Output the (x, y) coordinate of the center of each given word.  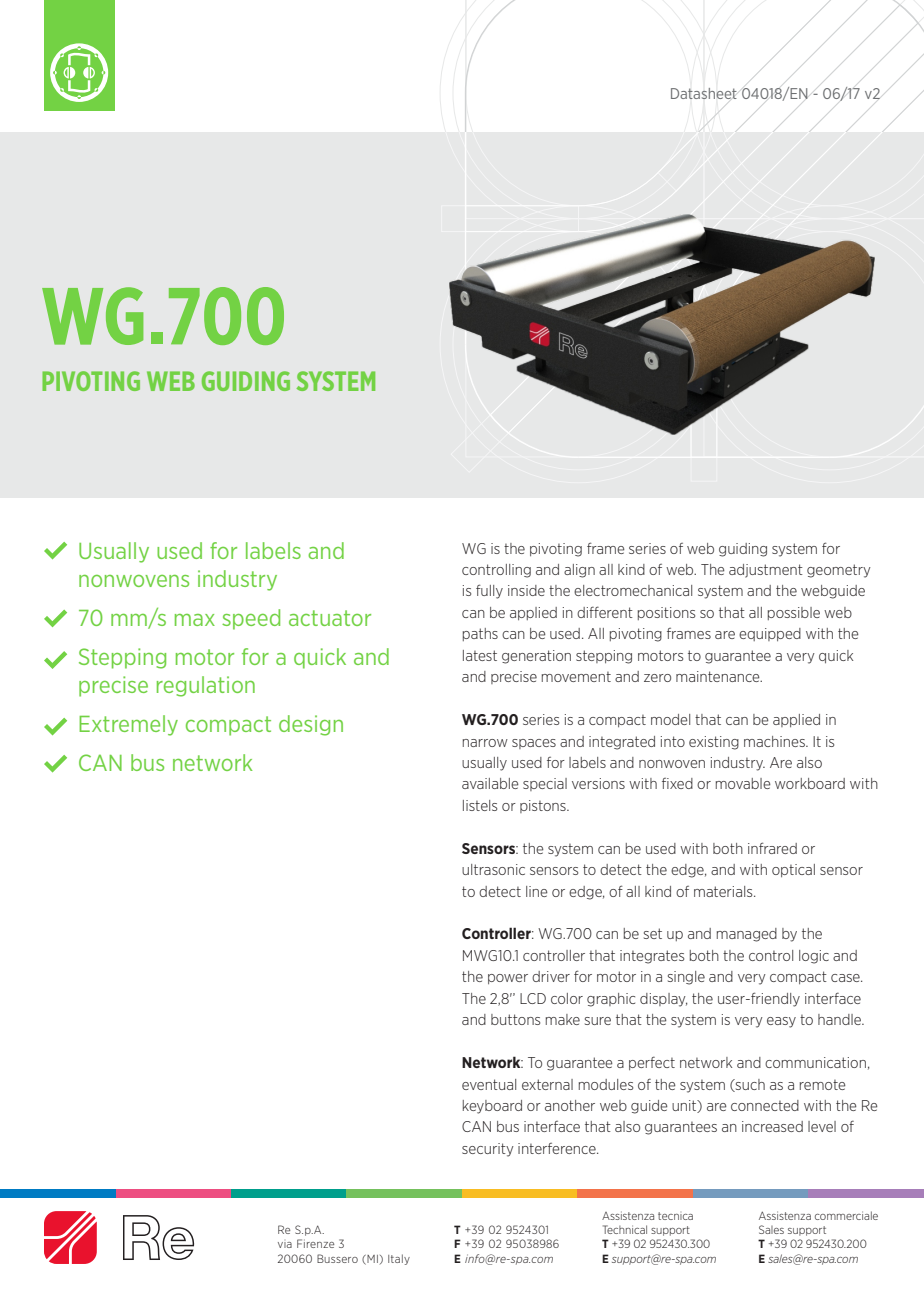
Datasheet (704, 93)
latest (480, 655)
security (488, 1150)
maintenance (719, 676)
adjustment (766, 571)
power (508, 979)
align (579, 571)
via (285, 1245)
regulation (206, 686)
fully (489, 591)
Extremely (128, 725)
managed (747, 935)
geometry (839, 571)
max (195, 620)
